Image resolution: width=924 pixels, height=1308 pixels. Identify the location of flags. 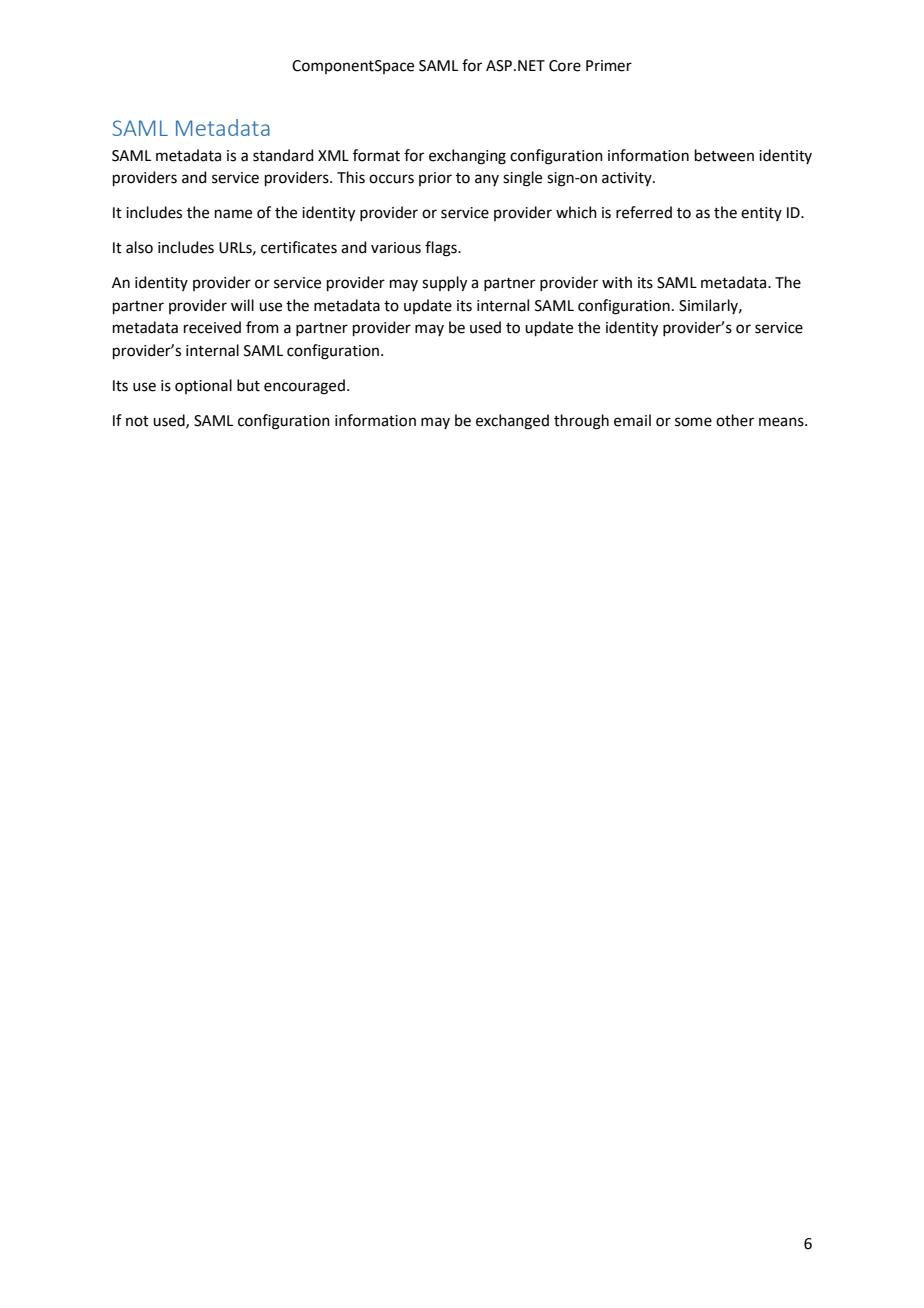
(442, 249).
